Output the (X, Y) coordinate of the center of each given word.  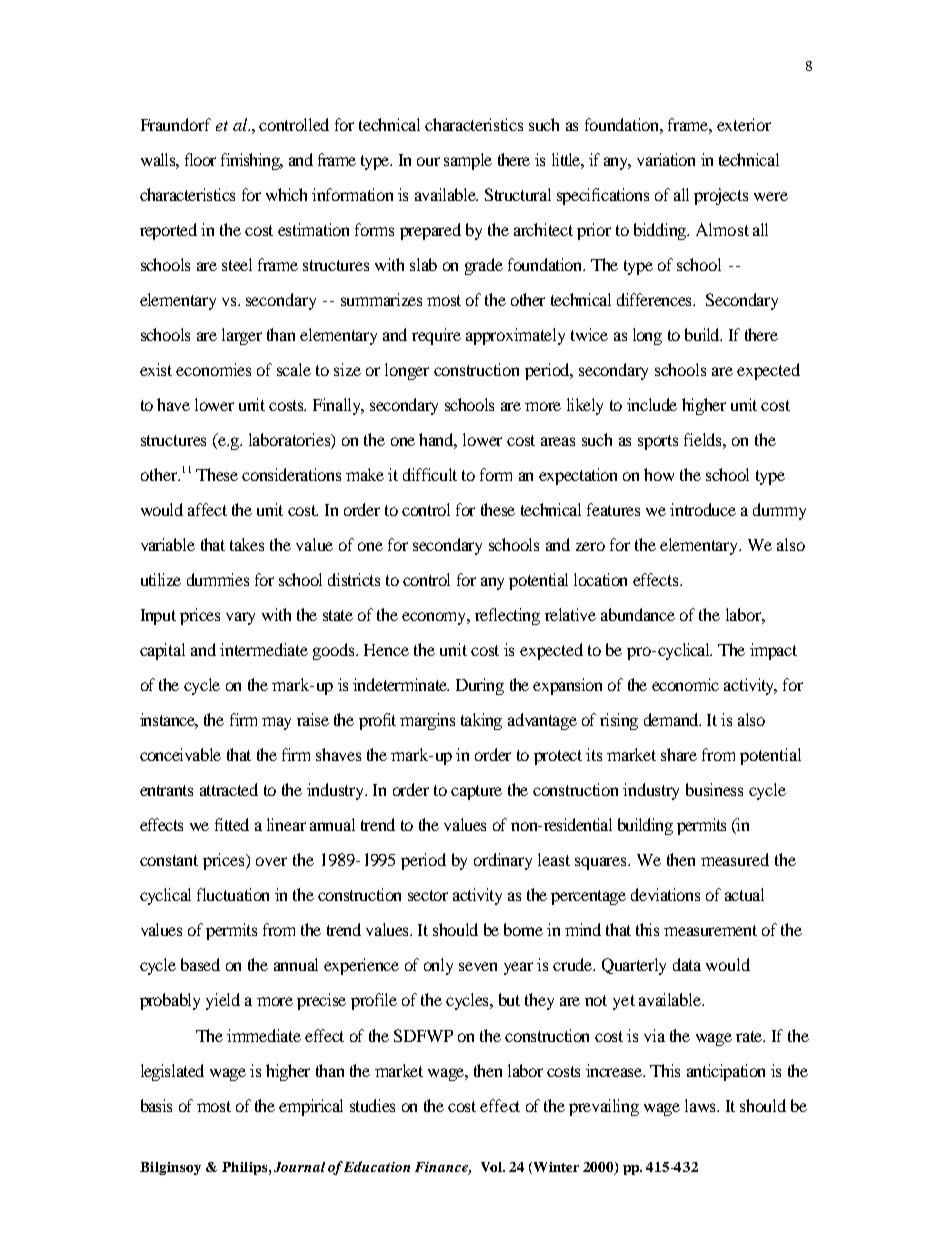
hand (438, 441)
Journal (299, 1167)
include (652, 404)
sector (428, 895)
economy (436, 618)
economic (685, 684)
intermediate (264, 649)
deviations (665, 894)
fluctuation (233, 894)
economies (213, 369)
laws (702, 1105)
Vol (492, 1167)
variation (666, 159)
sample (468, 161)
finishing (251, 161)
